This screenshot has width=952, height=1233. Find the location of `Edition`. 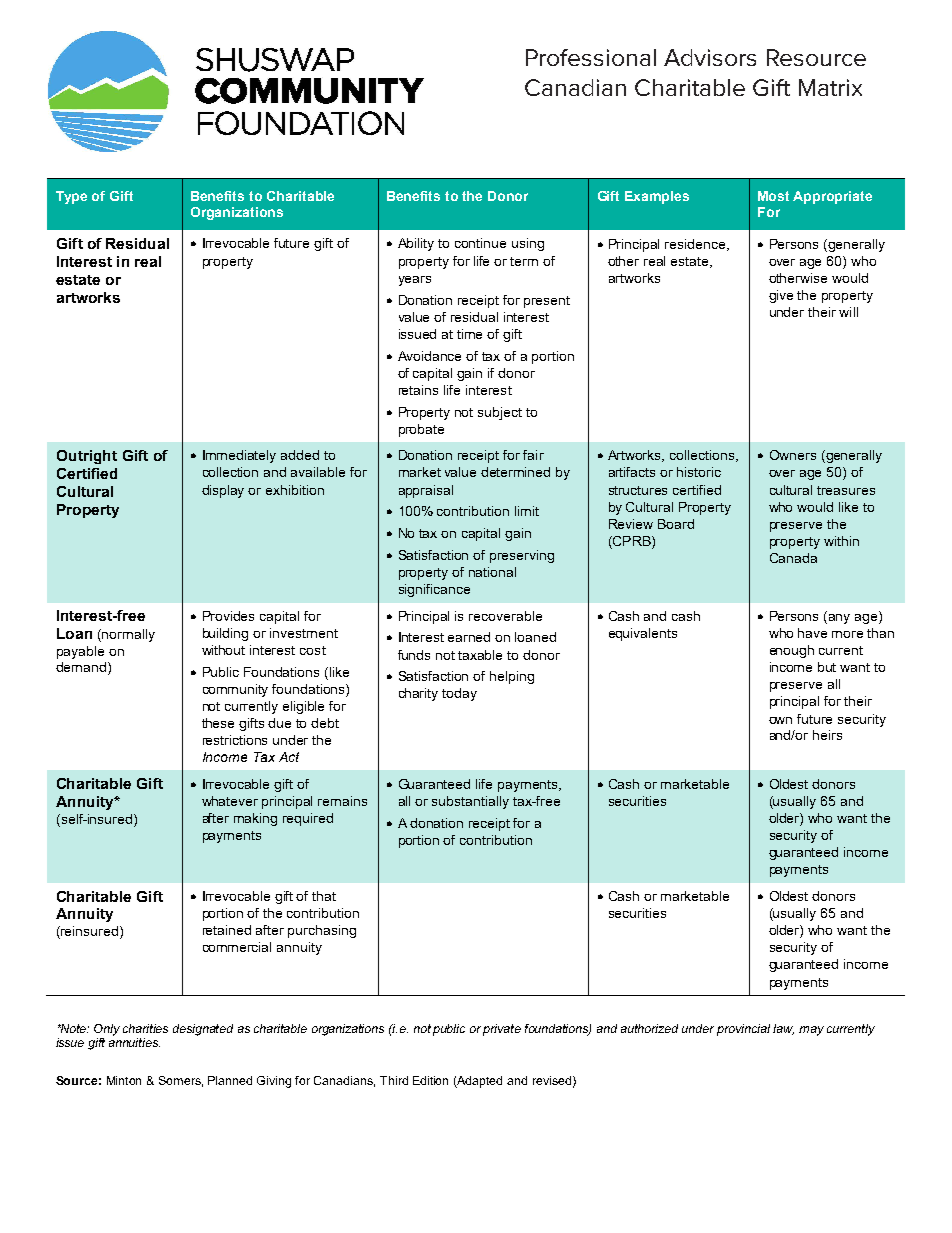

Edition is located at coordinates (430, 1080).
